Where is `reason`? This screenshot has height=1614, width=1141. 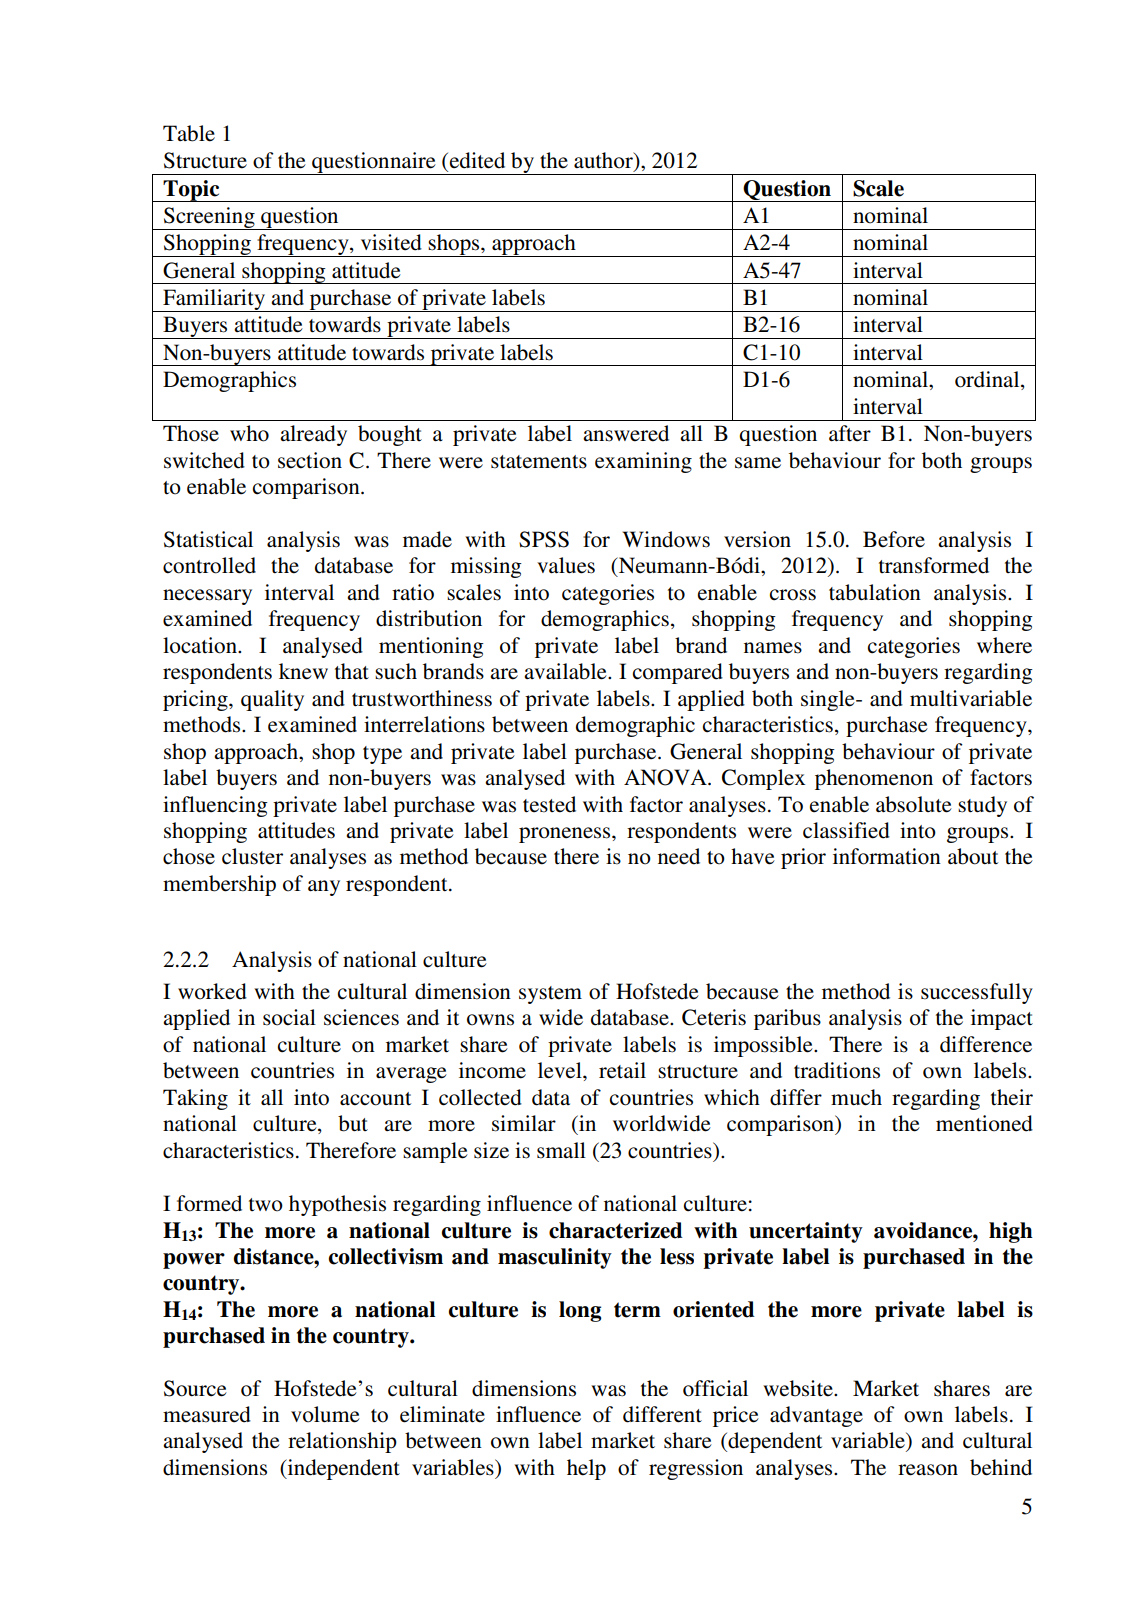 reason is located at coordinates (928, 1470).
